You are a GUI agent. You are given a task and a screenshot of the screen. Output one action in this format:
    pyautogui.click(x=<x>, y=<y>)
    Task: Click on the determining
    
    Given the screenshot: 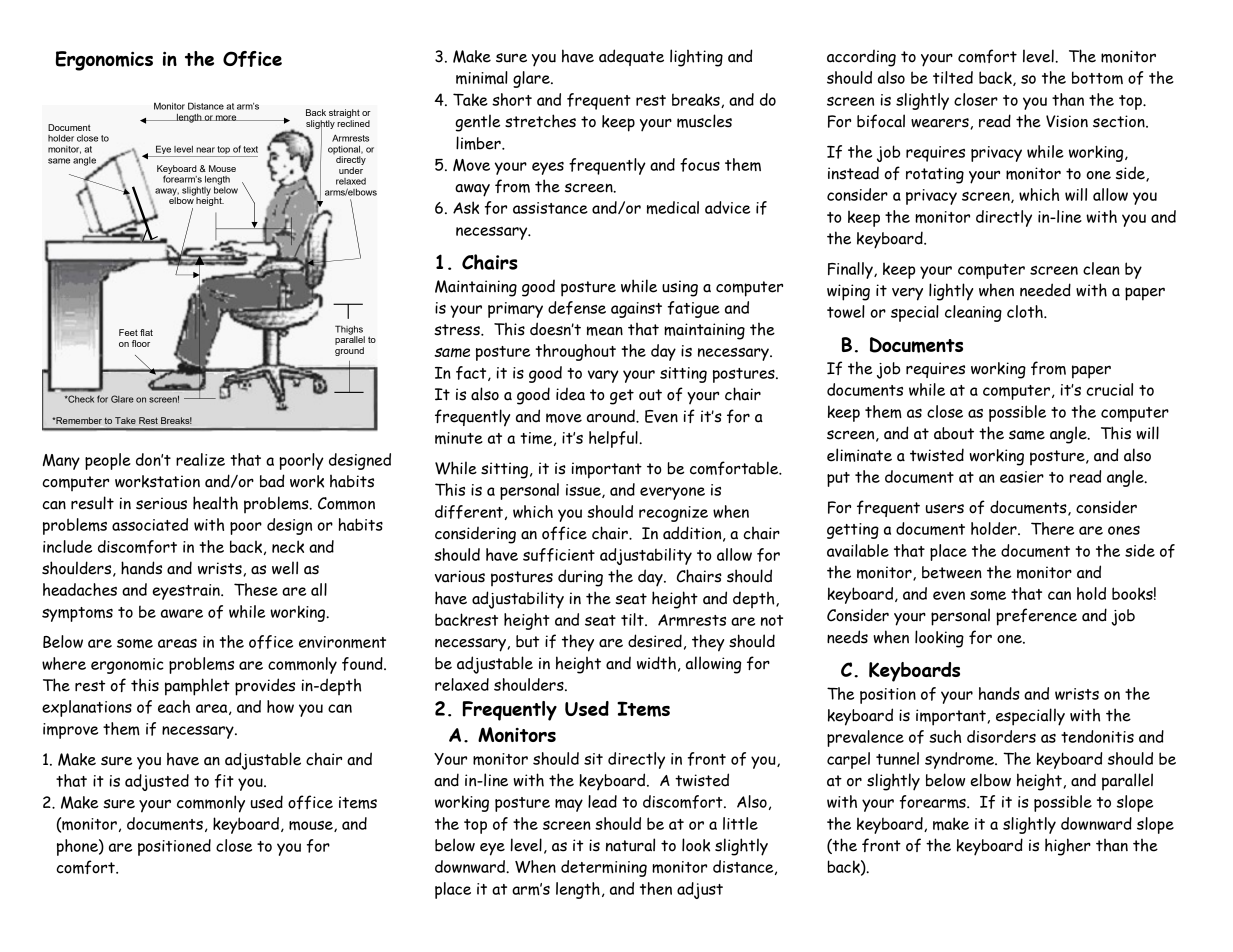 What is the action you would take?
    pyautogui.click(x=604, y=868)
